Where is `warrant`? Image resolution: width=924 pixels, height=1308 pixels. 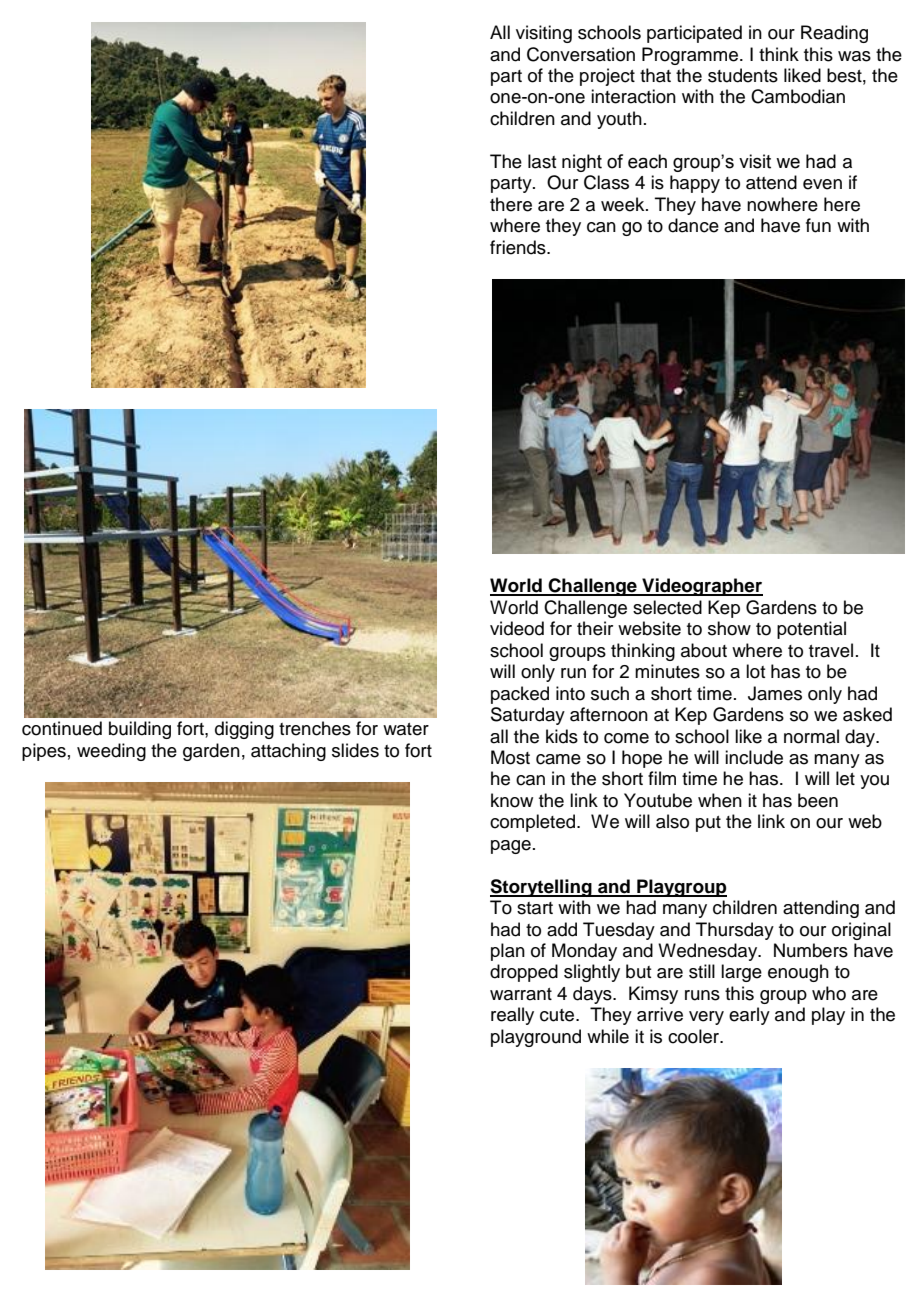
warrant is located at coordinates (521, 994).
